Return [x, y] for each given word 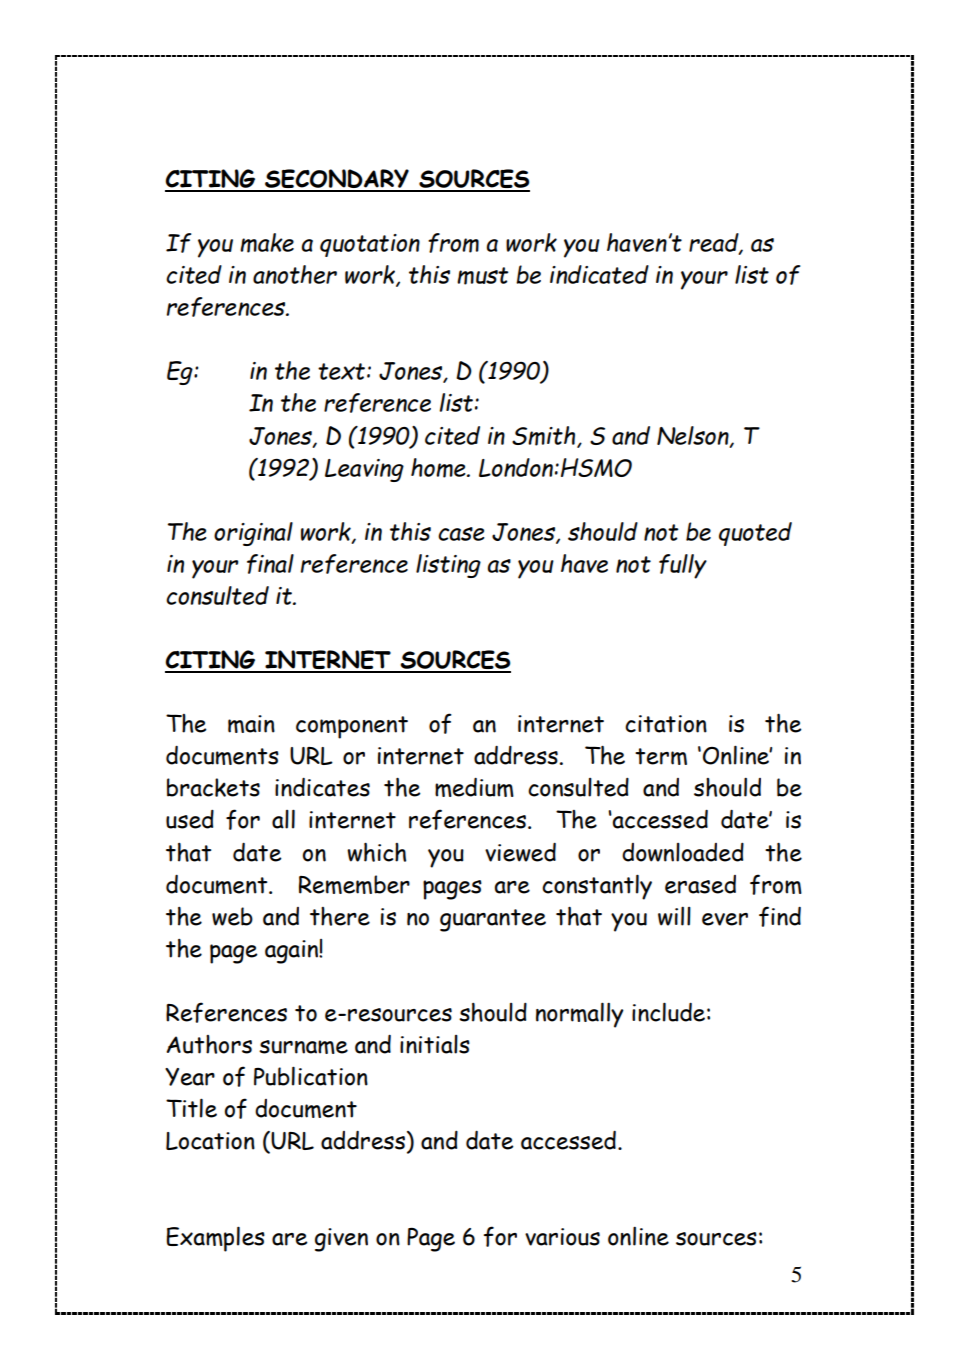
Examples [215, 1239]
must [482, 276]
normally [580, 1015]
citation [666, 724]
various [562, 1237]
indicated [599, 274]
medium [474, 787]
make [267, 243]
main [251, 724]
